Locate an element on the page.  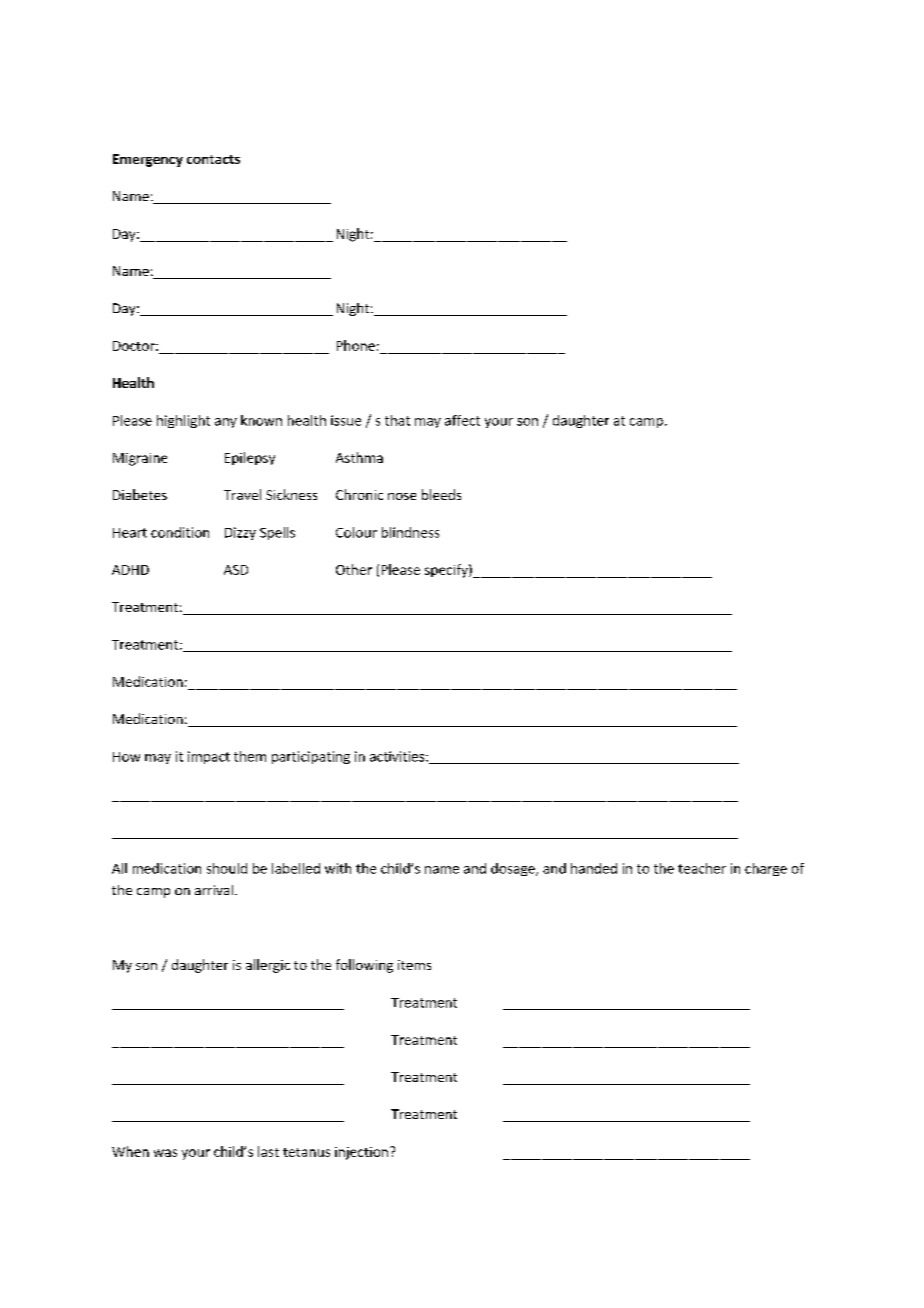
that is located at coordinates (397, 420).
